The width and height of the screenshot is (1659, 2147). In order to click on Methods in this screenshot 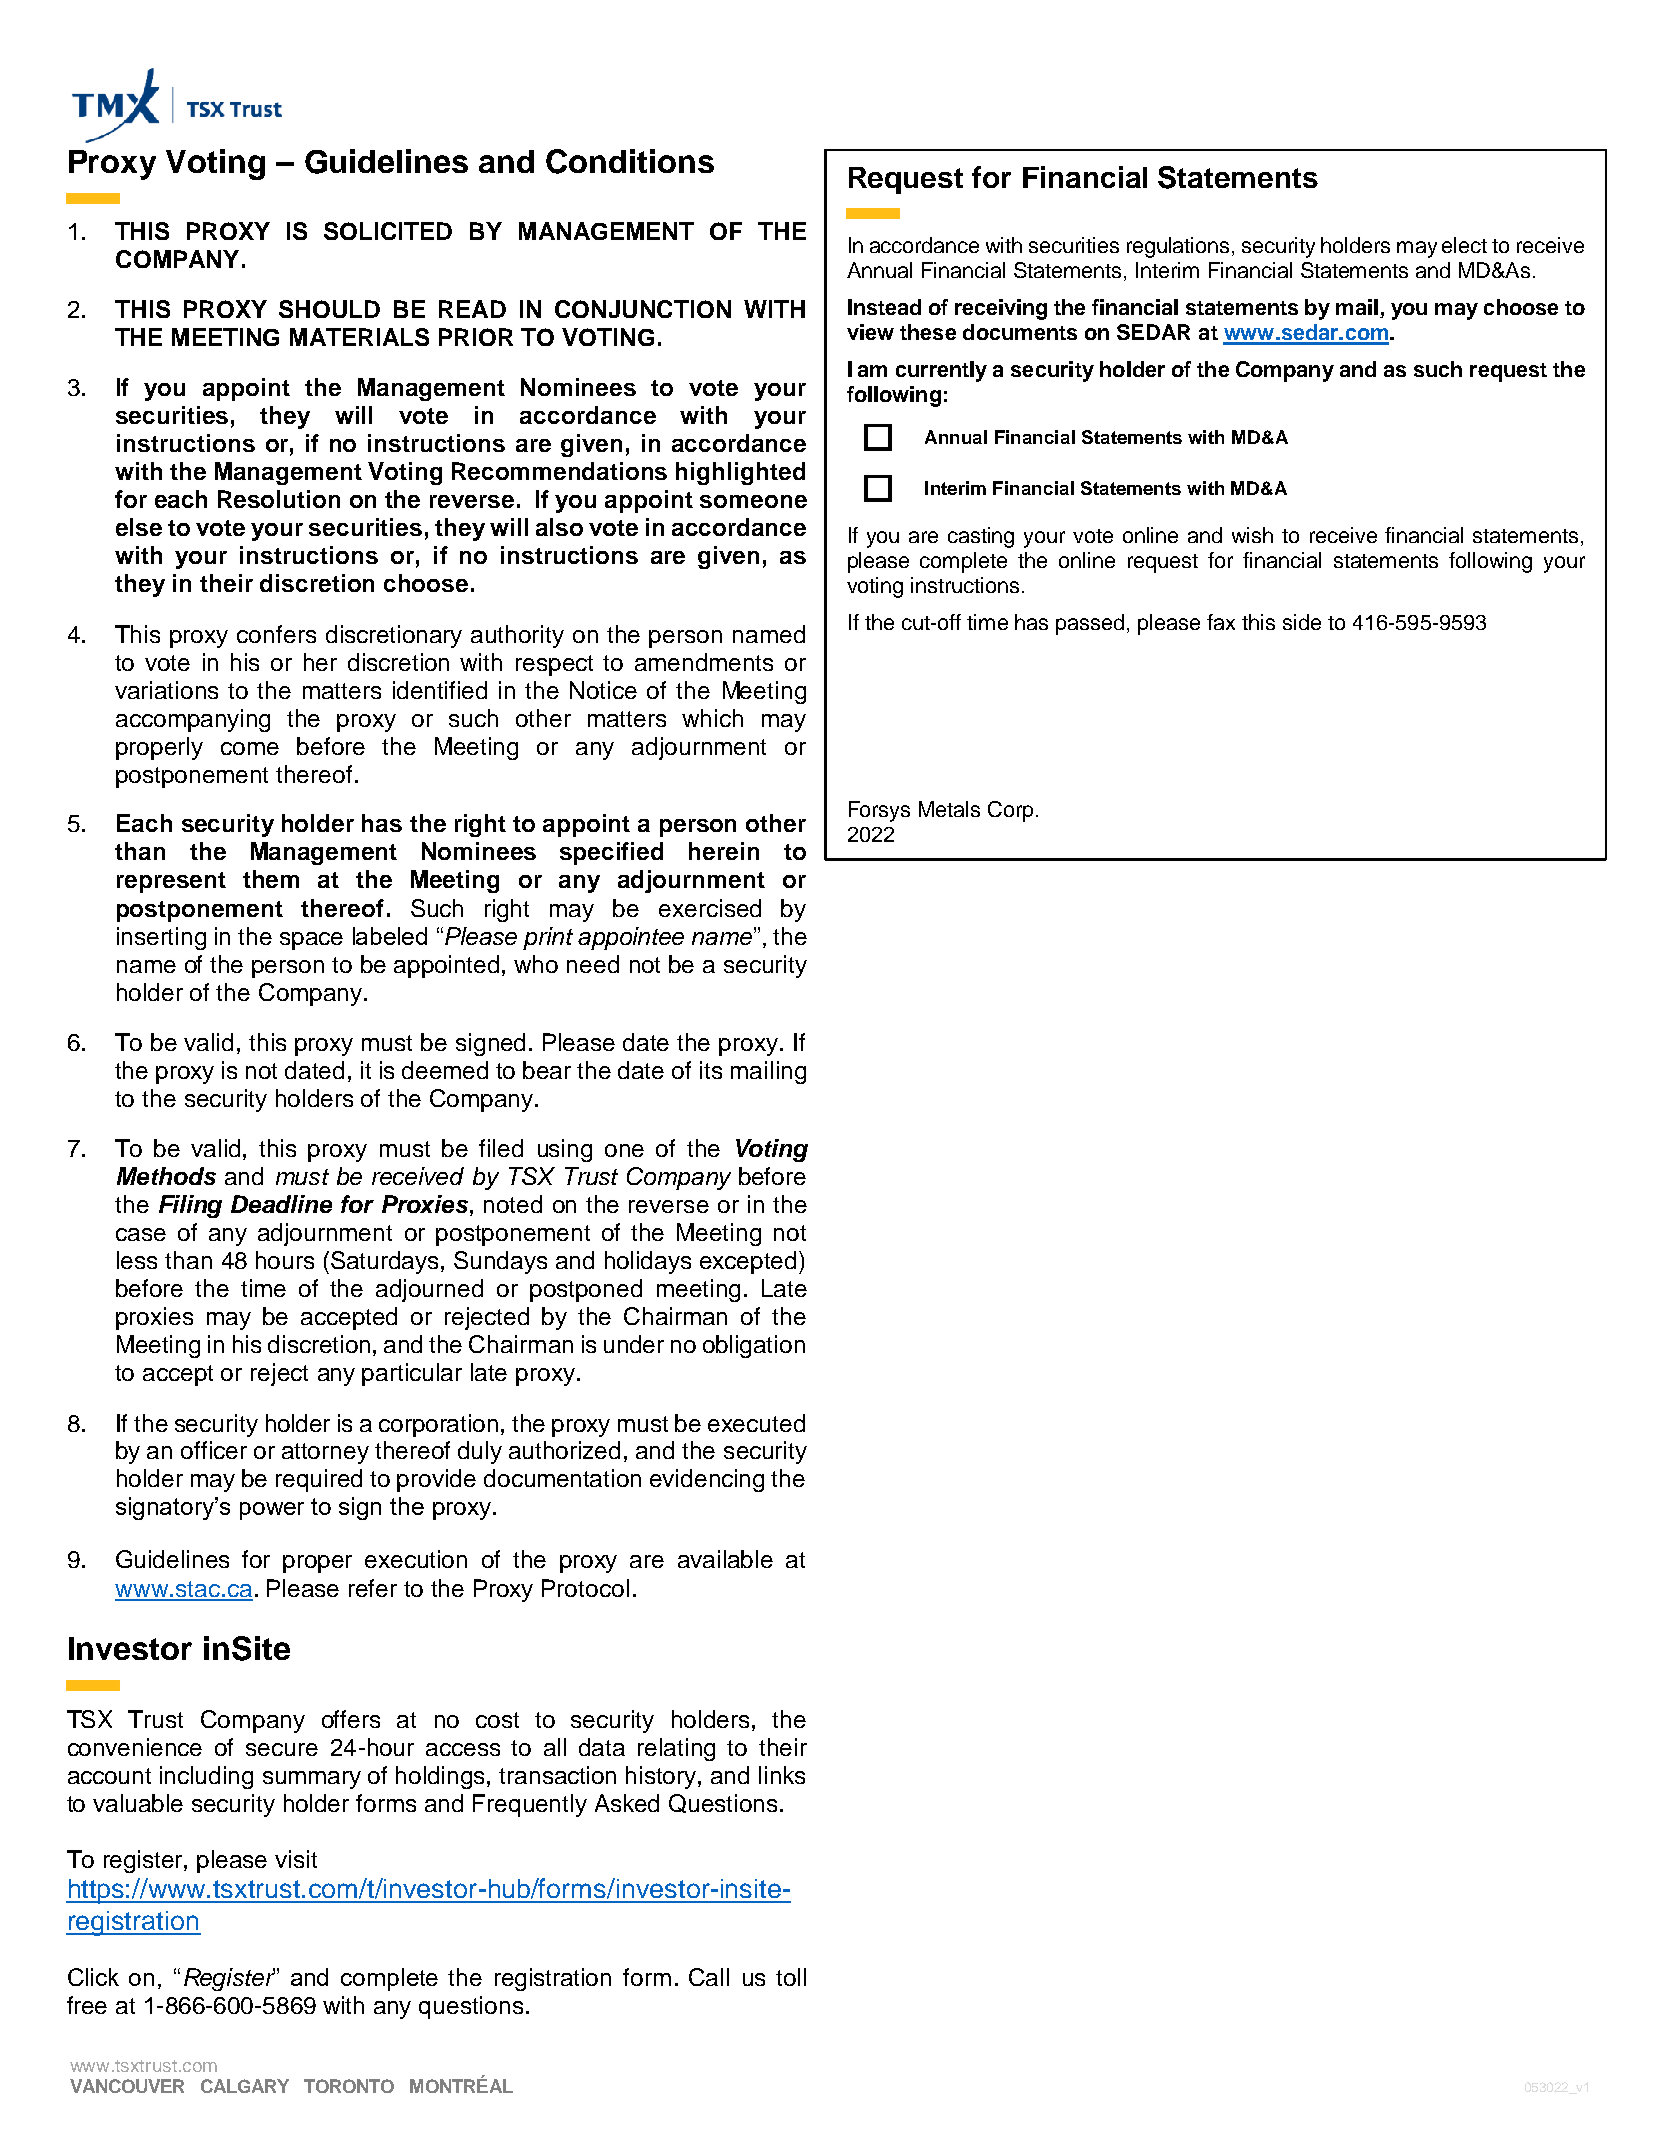, I will do `click(166, 1176)`.
